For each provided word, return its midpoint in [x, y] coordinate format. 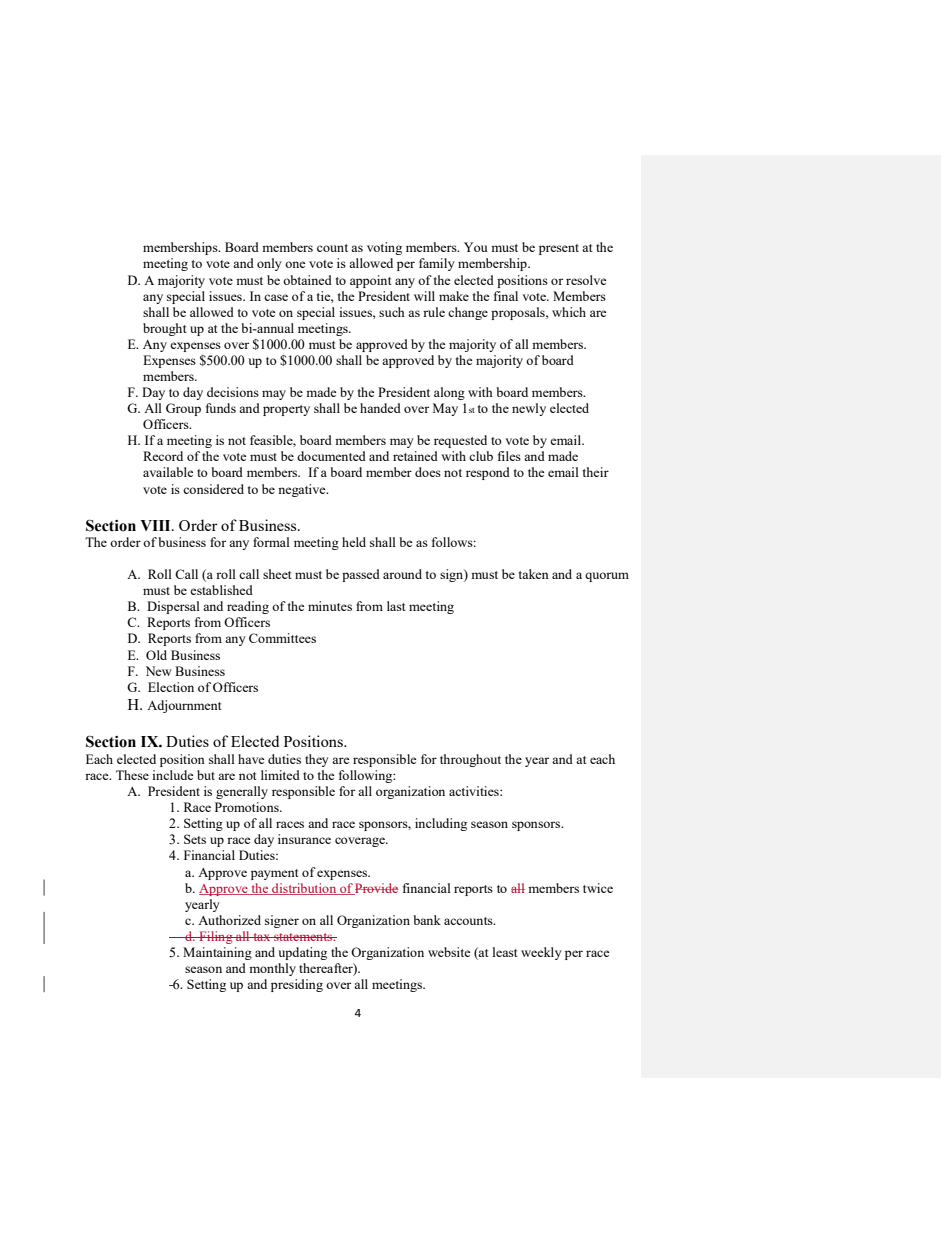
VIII [156, 525]
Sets [195, 839]
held [354, 542]
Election [171, 687]
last [396, 606]
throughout [470, 760]
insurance [304, 839]
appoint [370, 281]
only [269, 264]
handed [380, 408]
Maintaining [217, 953]
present [559, 249]
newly [529, 409]
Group [183, 409]
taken [534, 574]
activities [475, 791]
